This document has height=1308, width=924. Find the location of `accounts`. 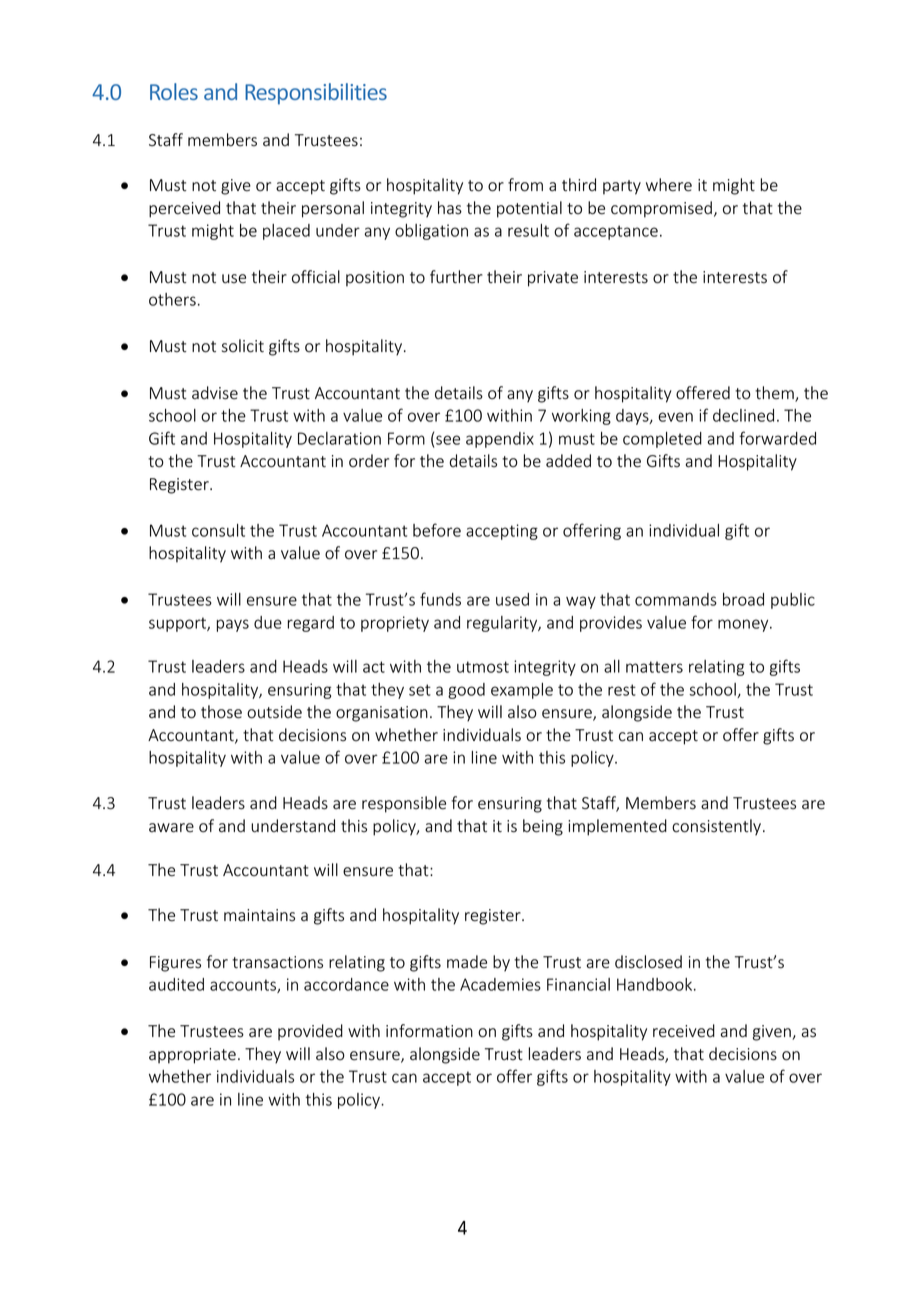

accounts is located at coordinates (244, 986).
